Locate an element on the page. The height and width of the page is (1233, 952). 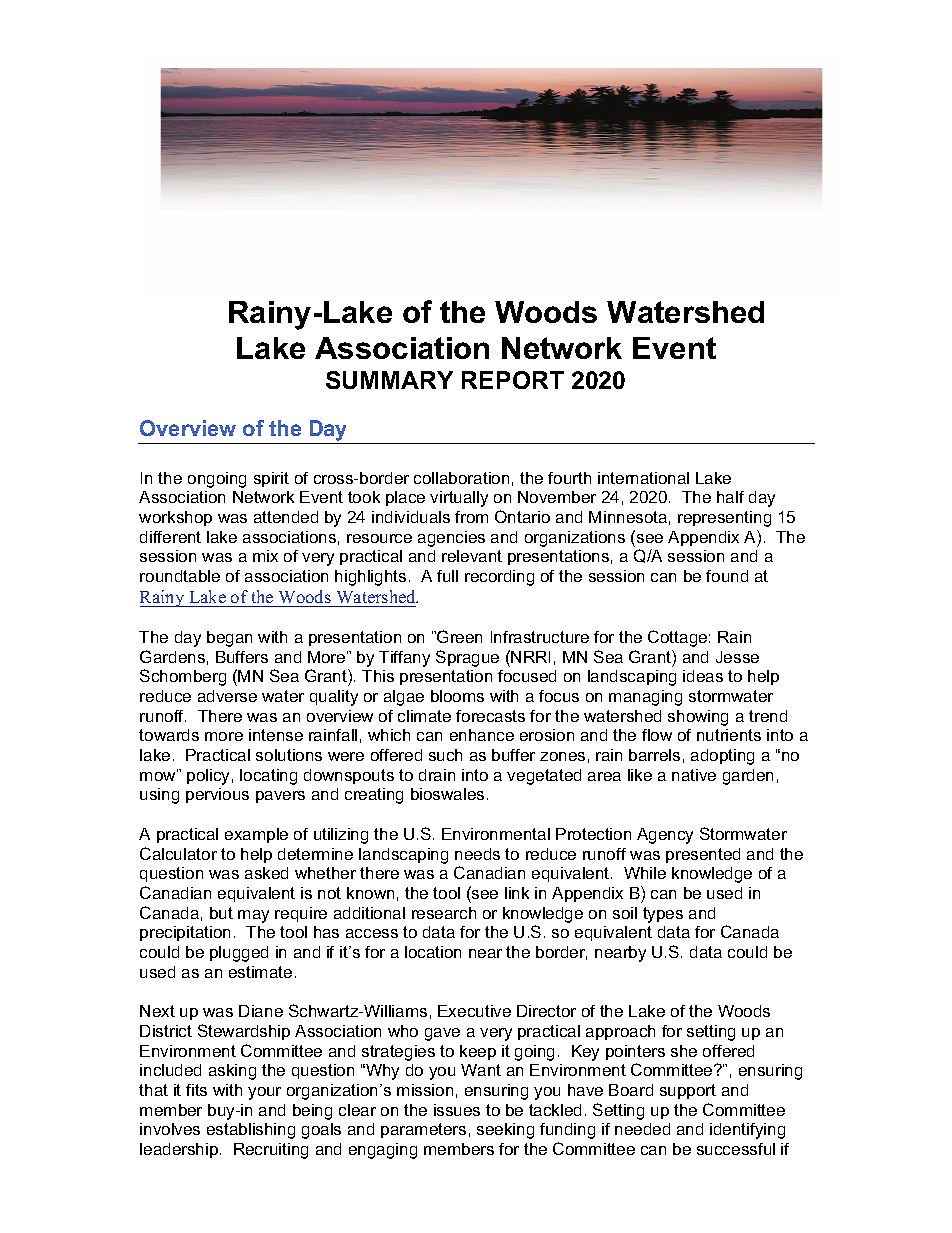
international is located at coordinates (643, 478).
